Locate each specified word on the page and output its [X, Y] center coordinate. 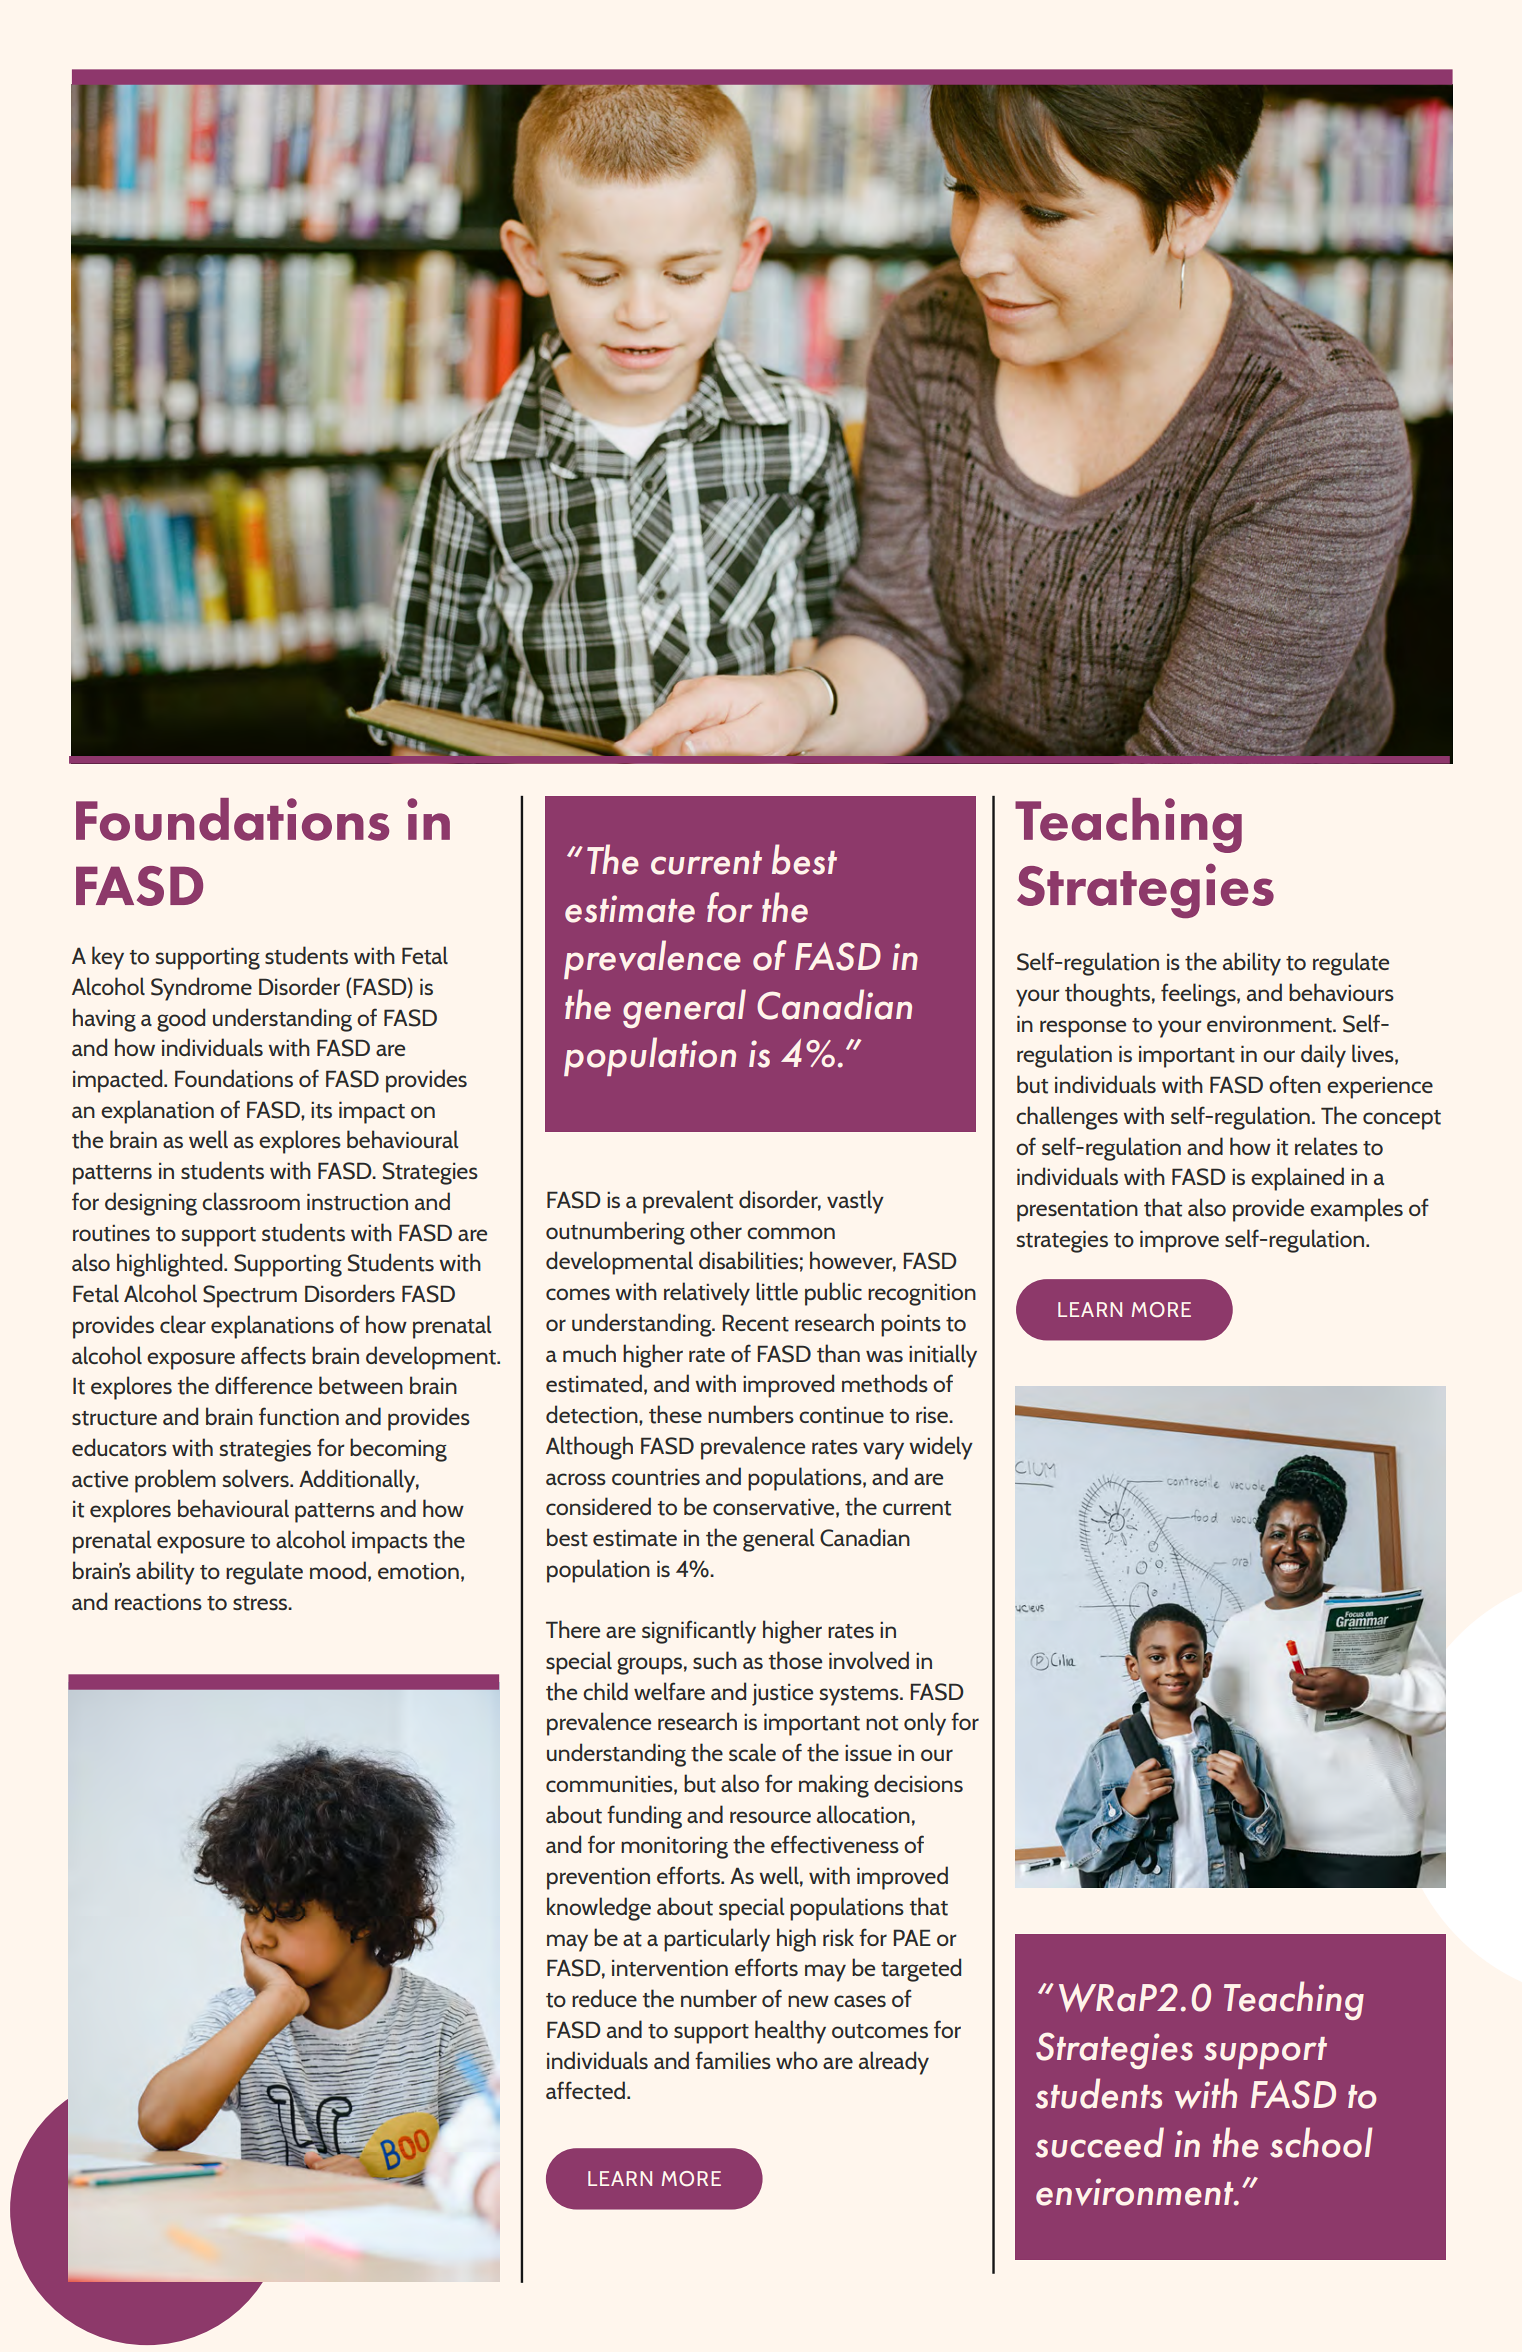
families [733, 2060]
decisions [918, 1783]
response [1083, 1029]
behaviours [1341, 992]
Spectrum [250, 1296]
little [777, 1291]
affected [587, 2090]
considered [598, 1506]
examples [1356, 1210]
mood [338, 1570]
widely [941, 1448]
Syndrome [201, 989]
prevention [598, 1879]
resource [770, 1817]
